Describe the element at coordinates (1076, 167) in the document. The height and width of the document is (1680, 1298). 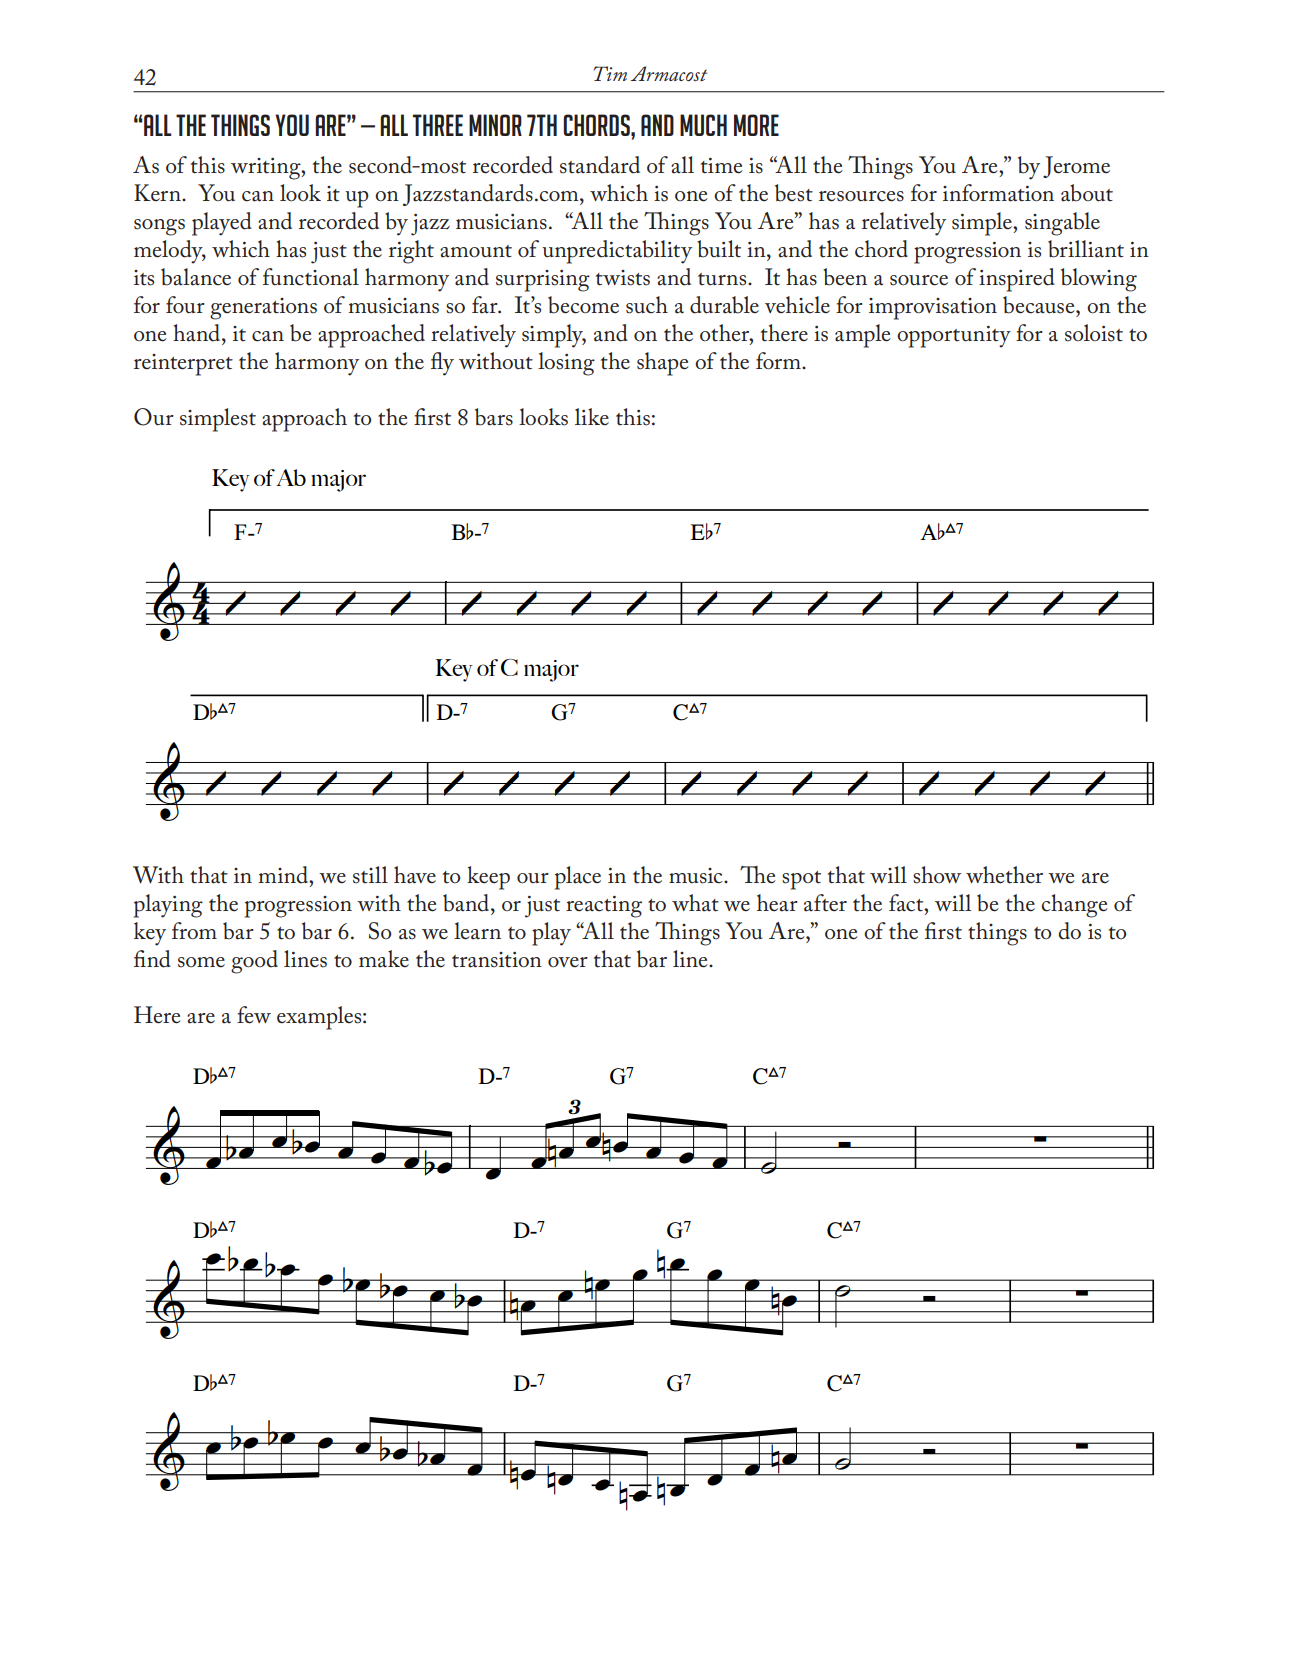
I see `Jerome` at that location.
